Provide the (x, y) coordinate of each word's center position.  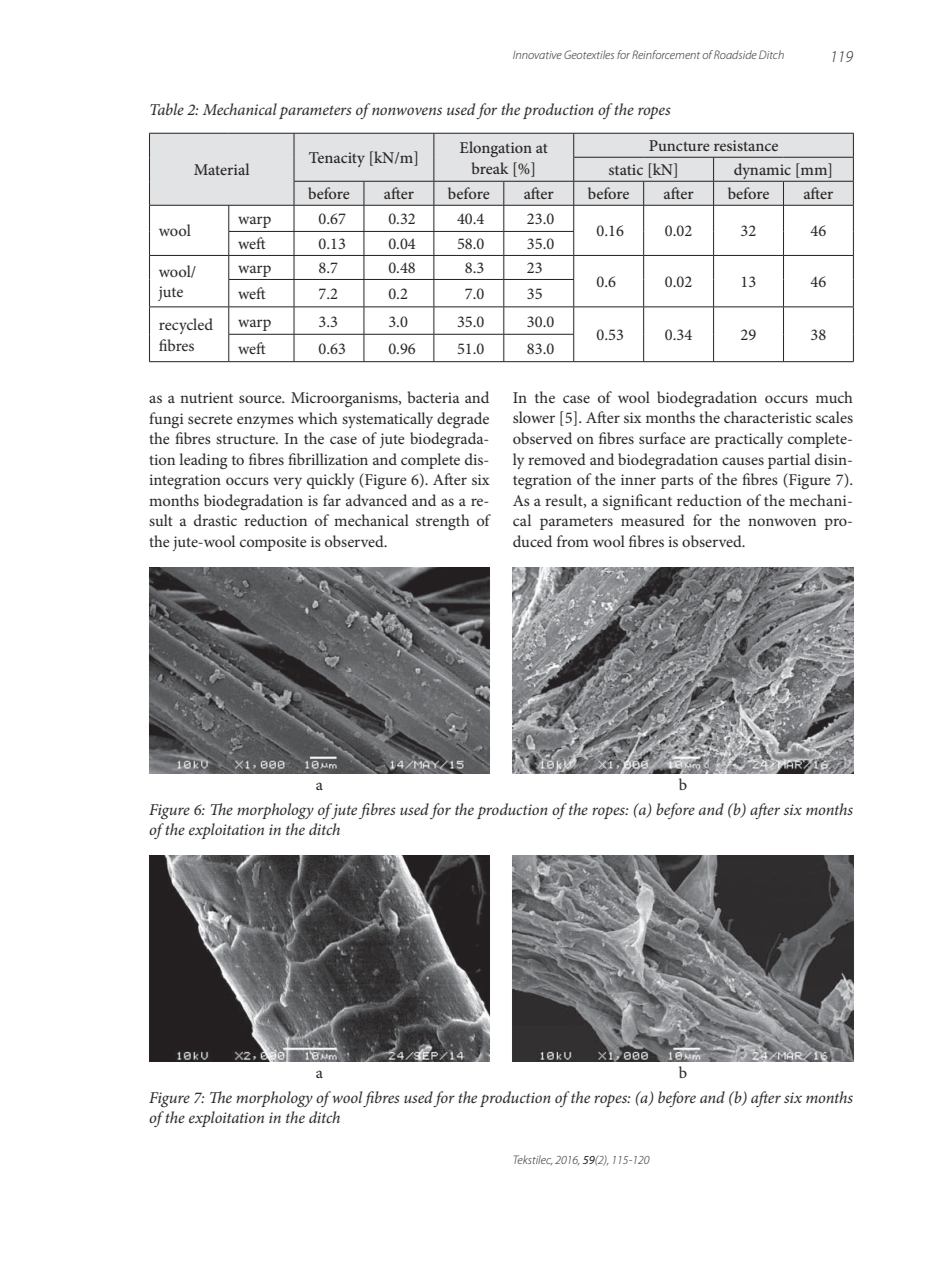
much (834, 397)
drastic (215, 520)
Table (167, 109)
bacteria (434, 397)
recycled (186, 326)
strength (443, 522)
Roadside (735, 54)
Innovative (537, 55)
